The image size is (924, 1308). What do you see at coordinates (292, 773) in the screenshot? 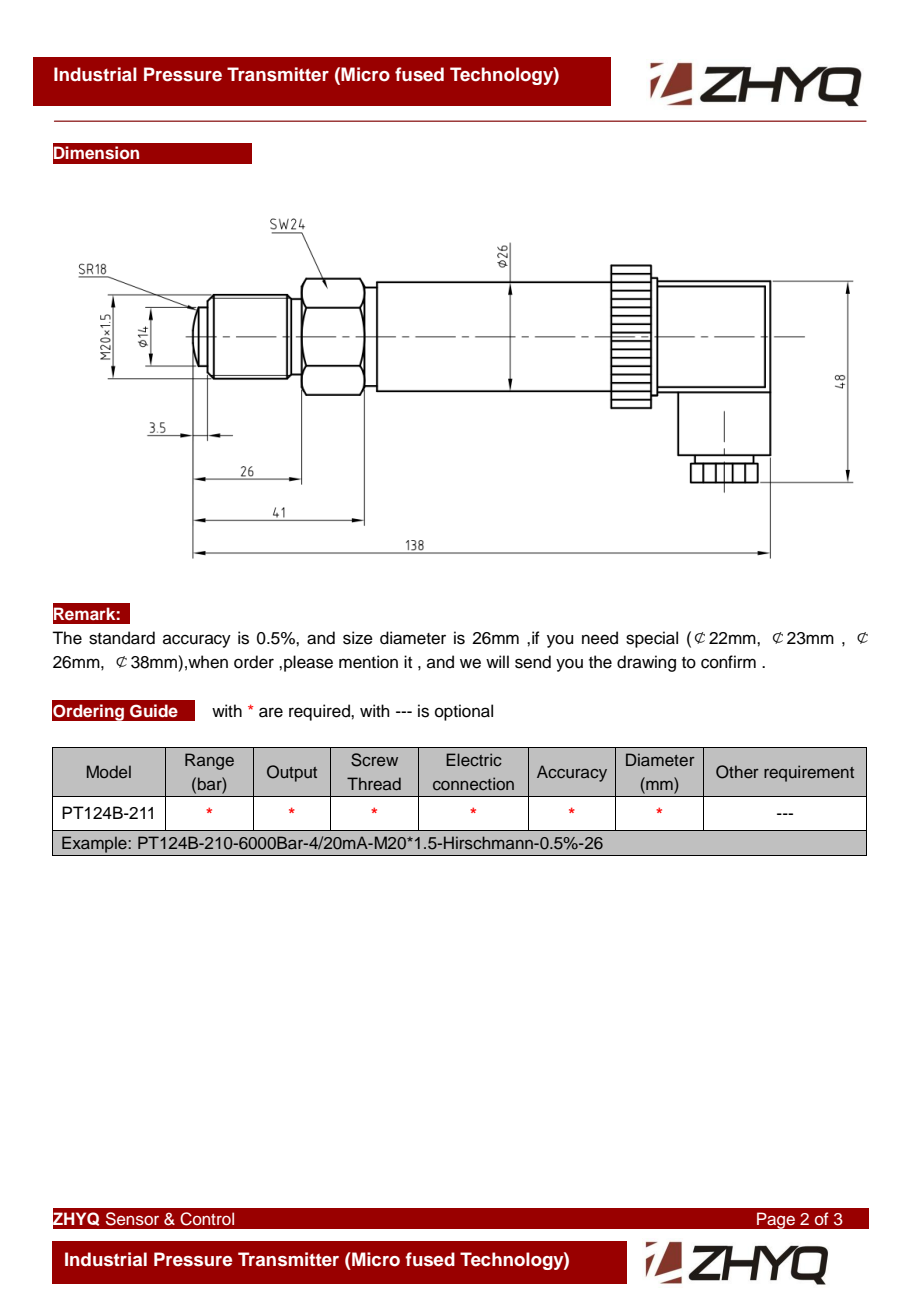
I see `Output` at bounding box center [292, 773].
